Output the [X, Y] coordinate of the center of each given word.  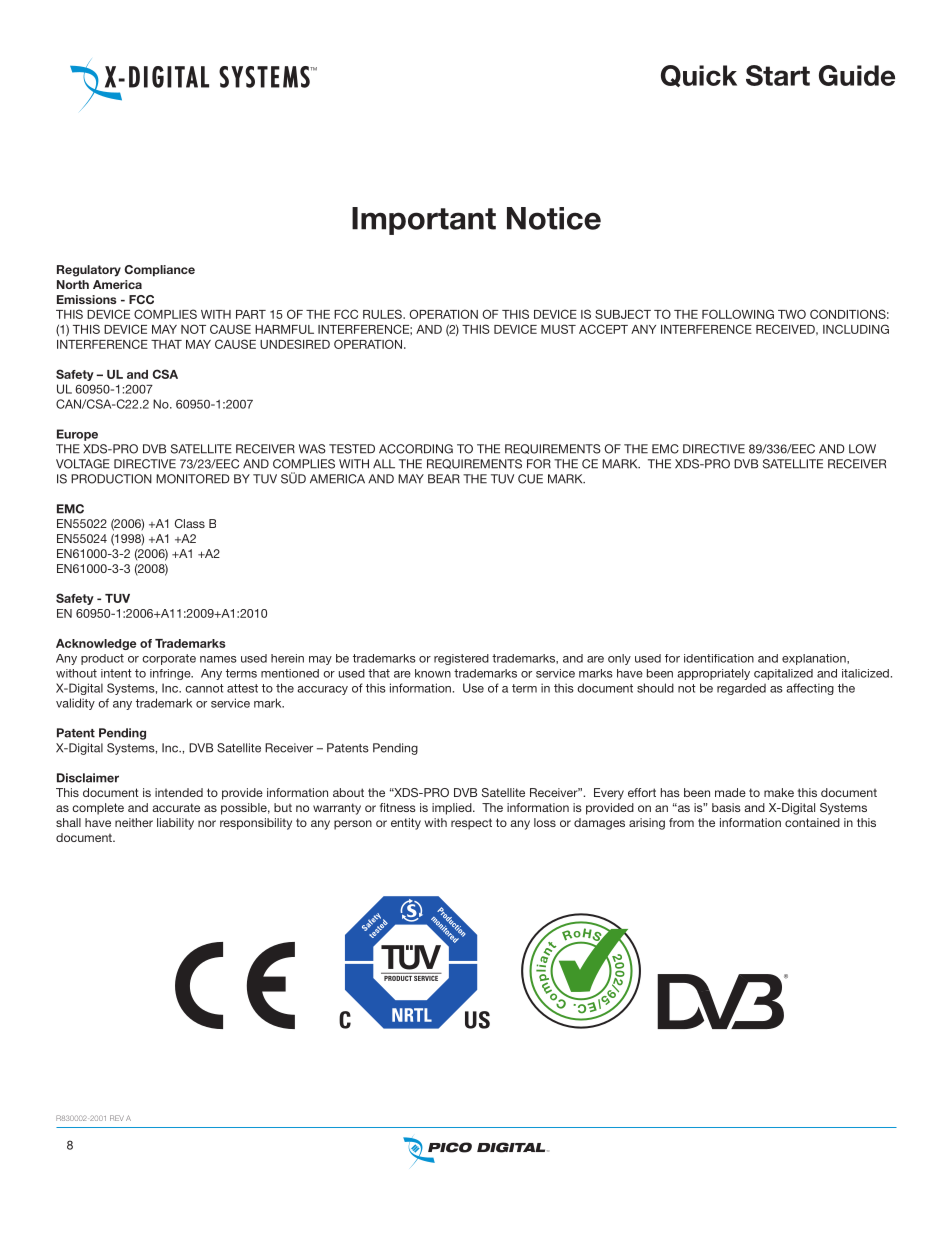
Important [424, 221]
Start [778, 75]
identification [719, 658]
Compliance [159, 271]
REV [117, 1118]
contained [812, 822]
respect [471, 824]
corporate [169, 659]
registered [461, 659]
